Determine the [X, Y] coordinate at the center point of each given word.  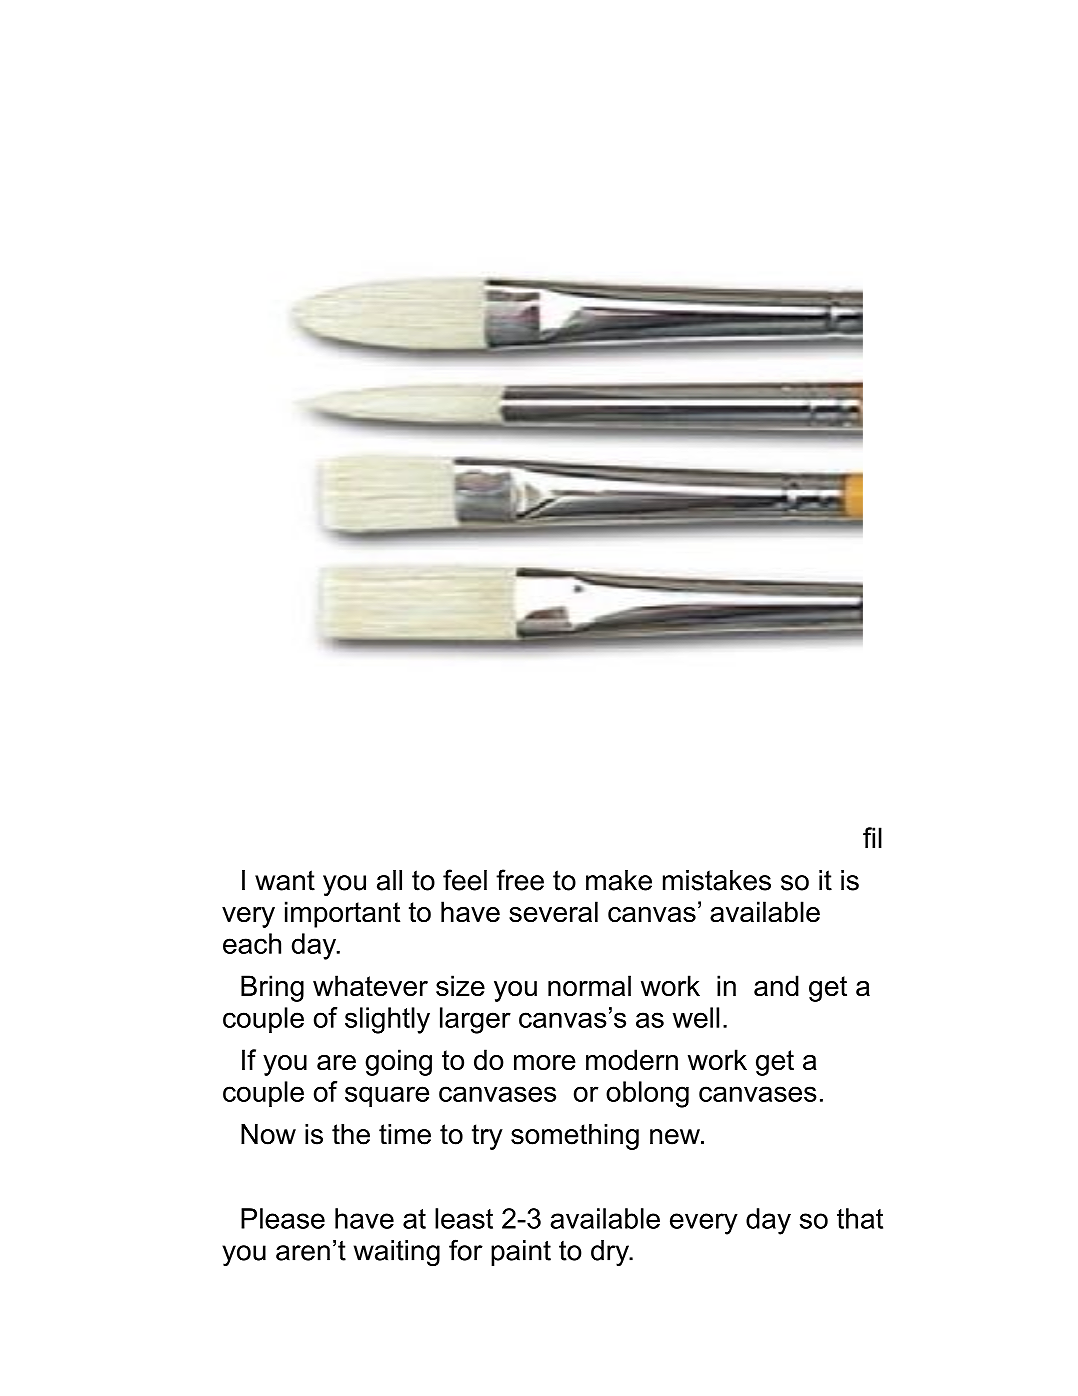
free [520, 880]
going [398, 1062]
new [676, 1137]
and [776, 985]
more [545, 1062]
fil [872, 837]
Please [283, 1218]
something [575, 1137]
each [252, 943]
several [553, 911]
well [696, 1017]
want [285, 880]
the [351, 1134]
